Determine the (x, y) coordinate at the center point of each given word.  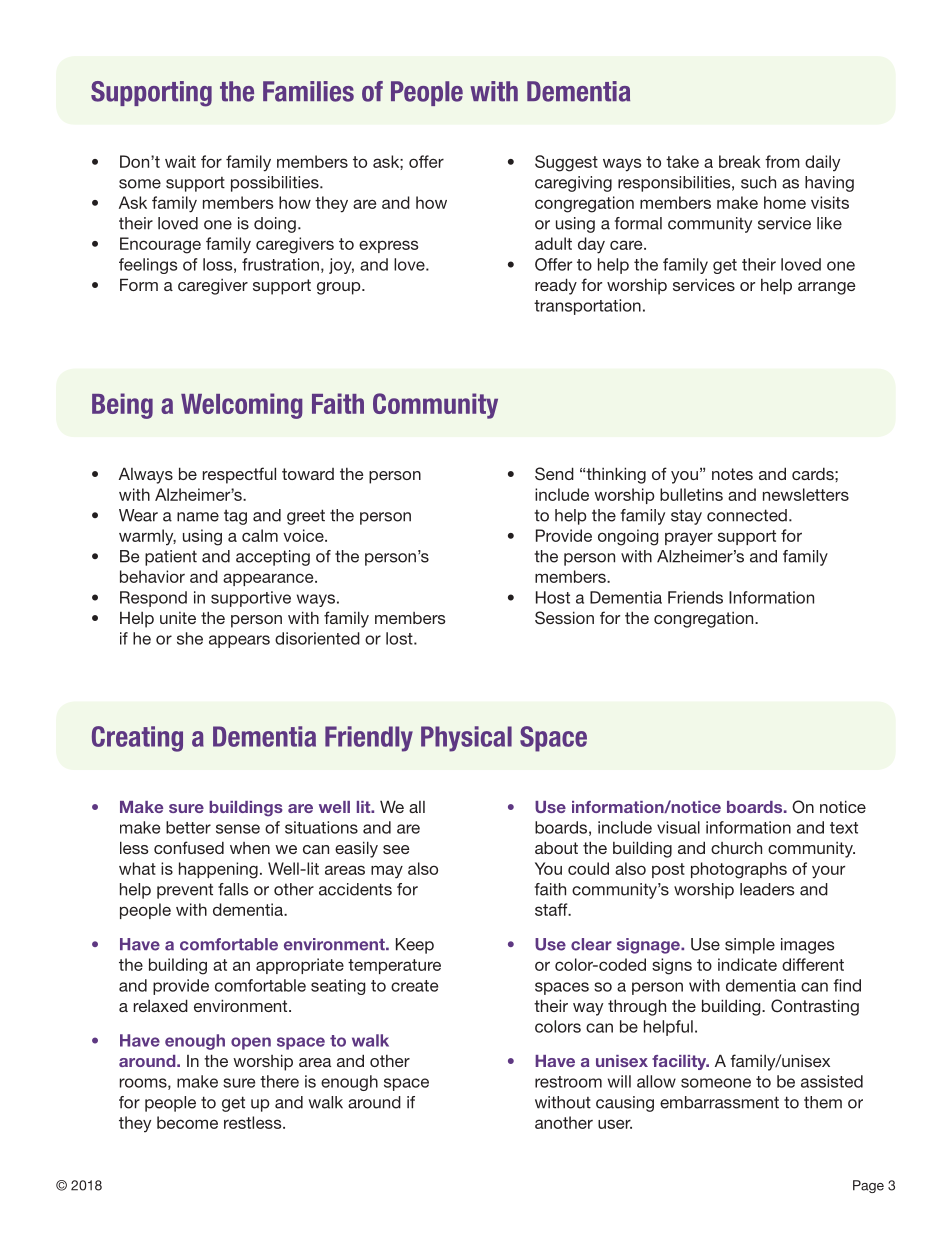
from (782, 161)
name (198, 517)
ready (556, 286)
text (844, 828)
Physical (466, 739)
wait (180, 161)
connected (747, 515)
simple (750, 946)
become (187, 1122)
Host (553, 597)
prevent (185, 891)
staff (552, 909)
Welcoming (241, 406)
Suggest (566, 163)
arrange (827, 288)
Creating (137, 739)
